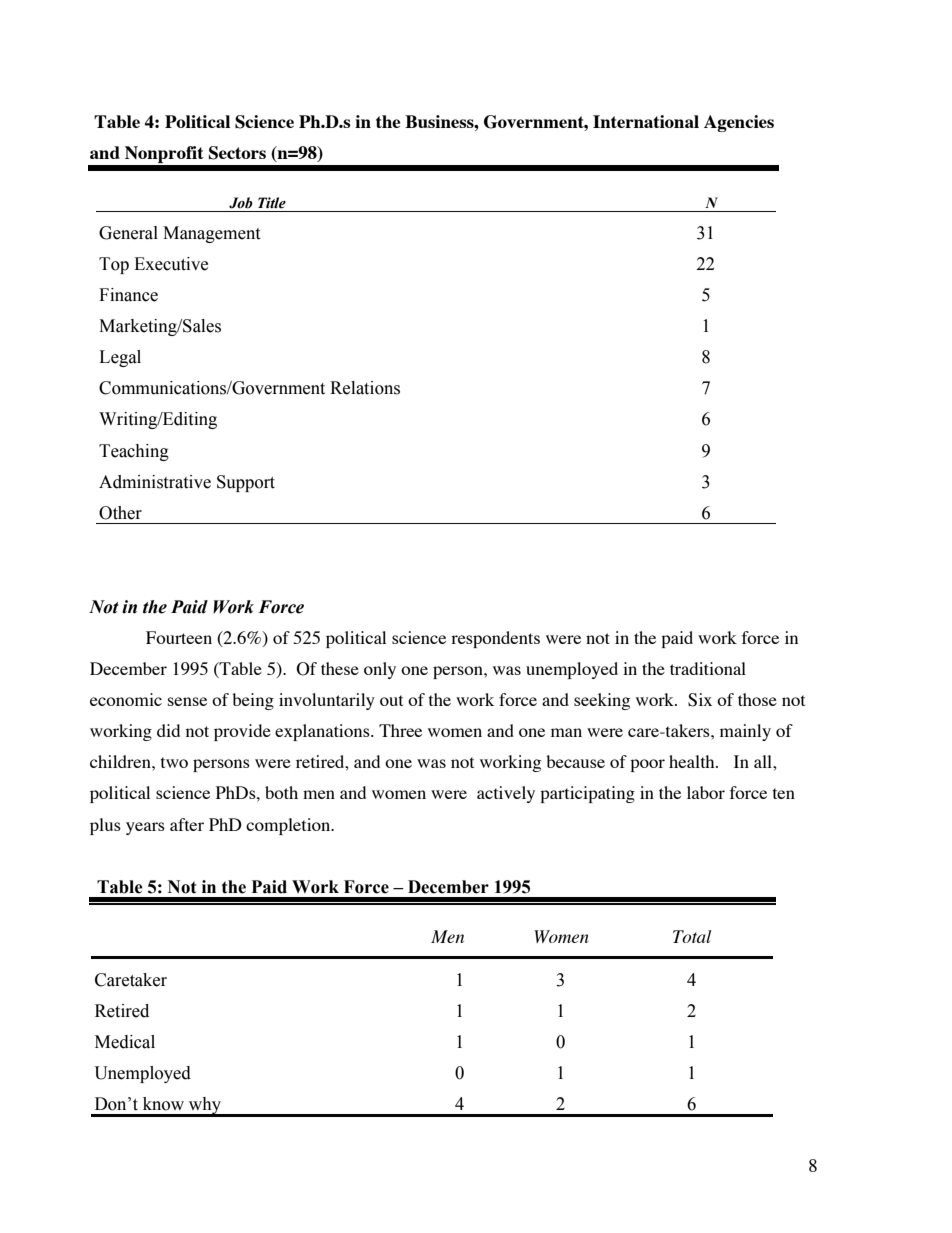 The image size is (952, 1233). I want to click on Sectors, so click(237, 153).
